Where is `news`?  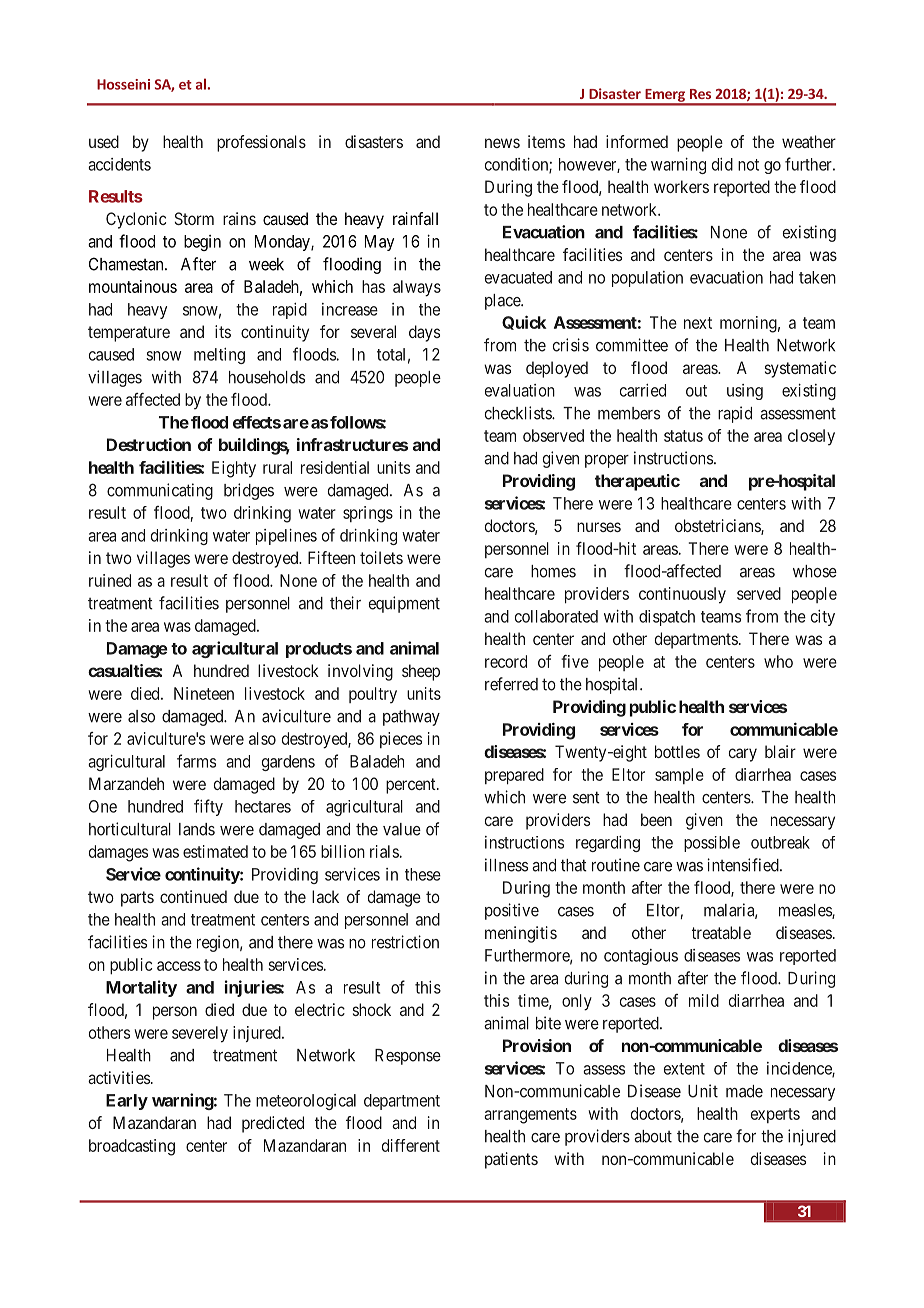
news is located at coordinates (502, 143).
